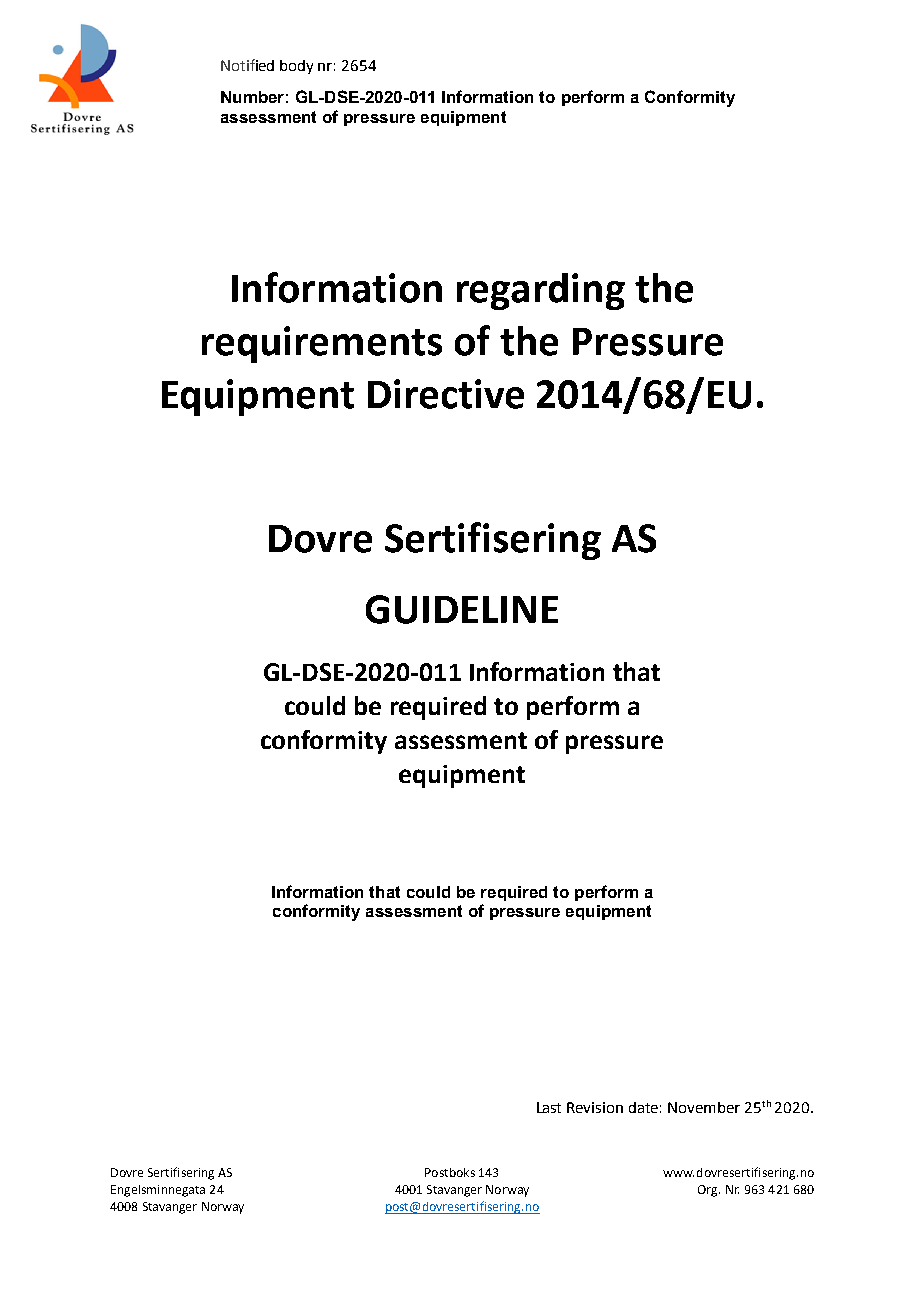 This document has width=924, height=1308. Describe the element at coordinates (549, 1107) in the document. I see `Last` at that location.
